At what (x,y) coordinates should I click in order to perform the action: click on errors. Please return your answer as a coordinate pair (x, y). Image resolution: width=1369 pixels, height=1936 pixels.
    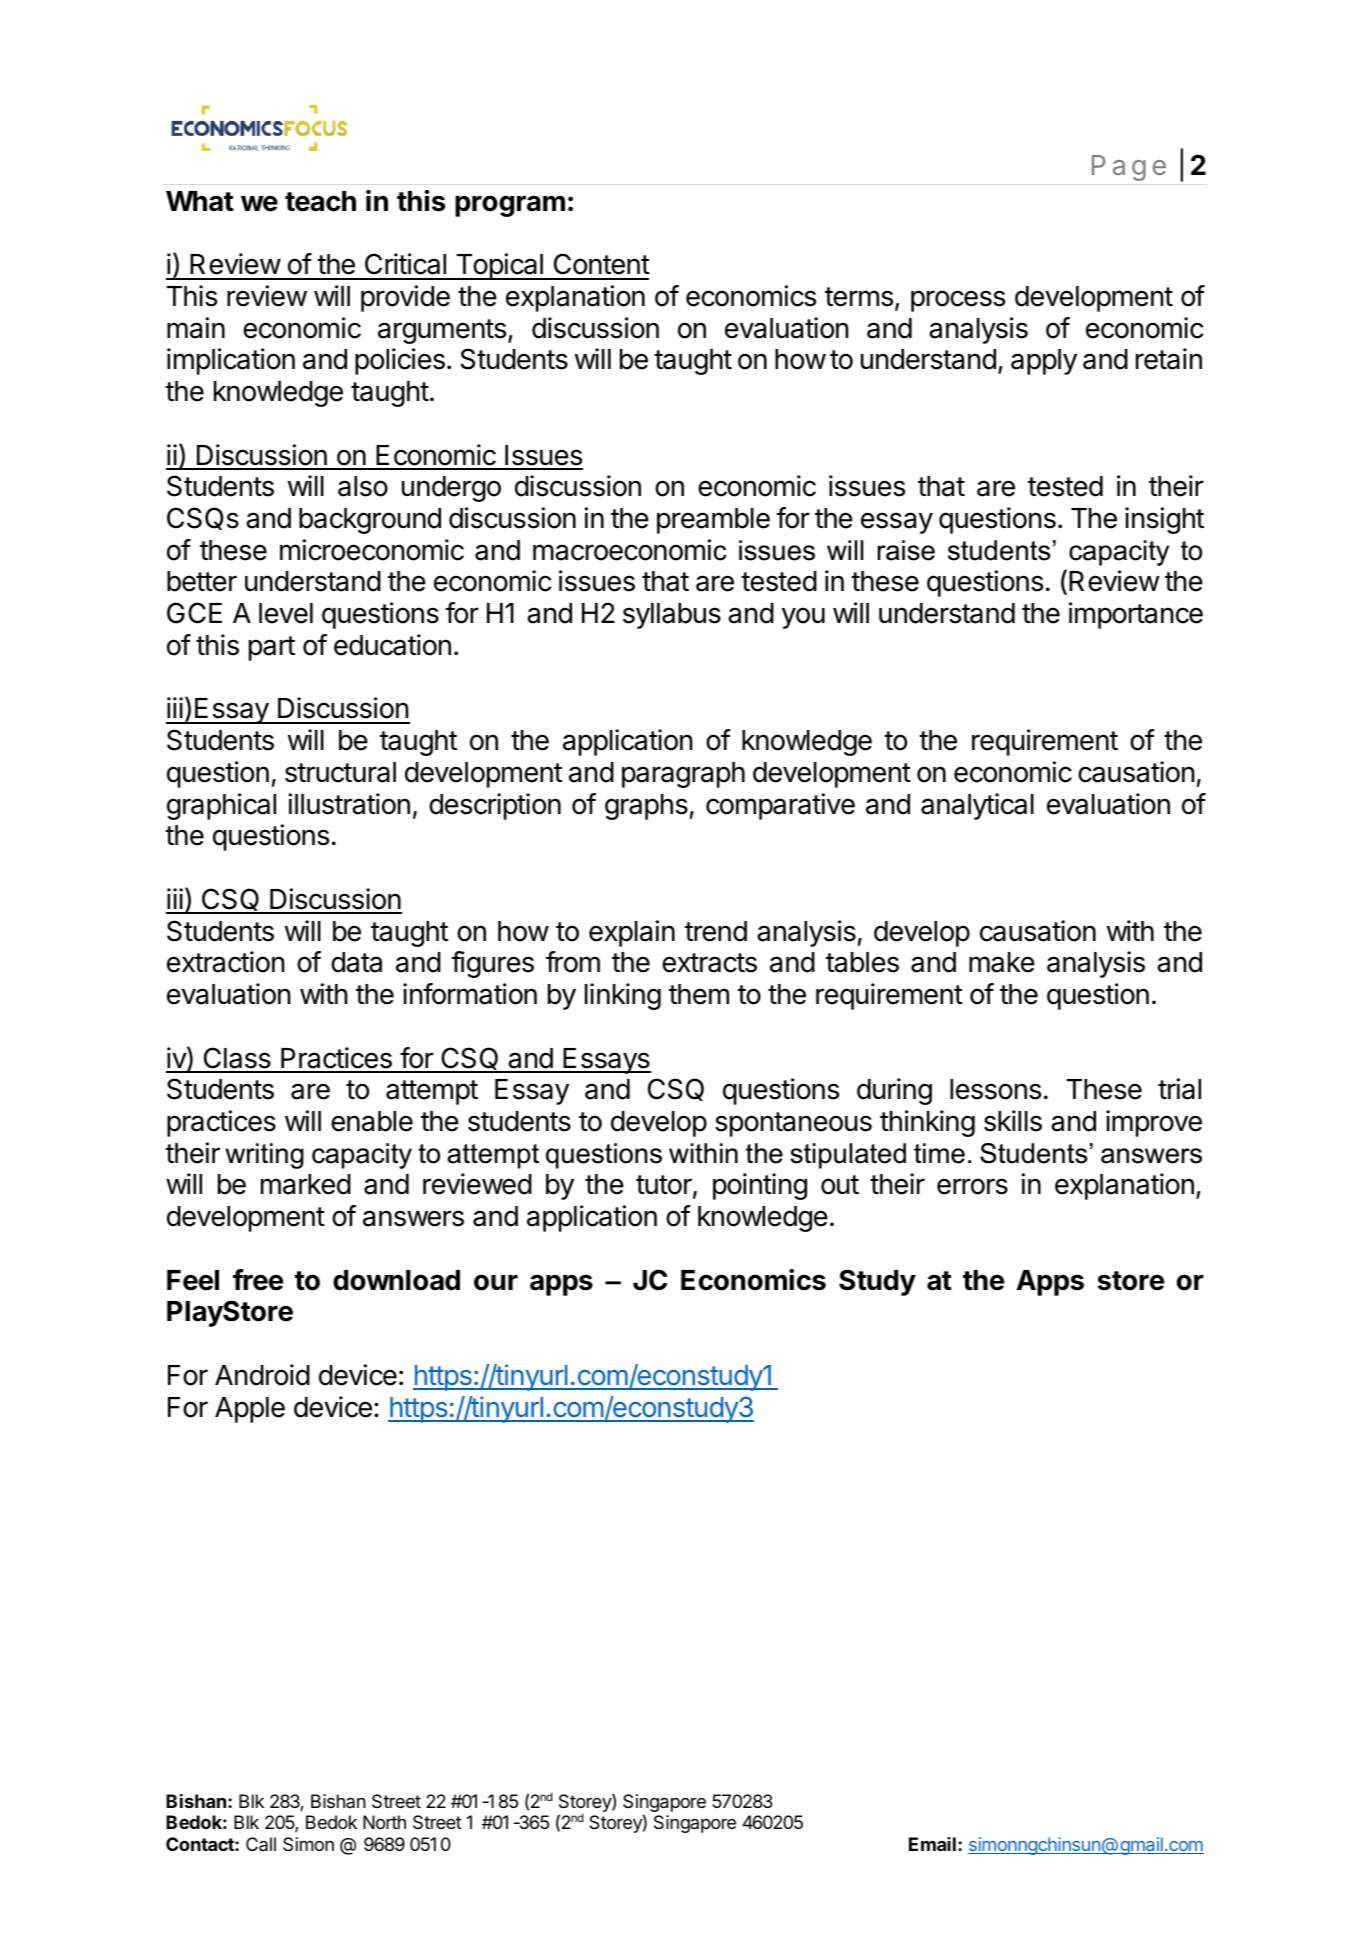
    Looking at the image, I should click on (972, 1186).
